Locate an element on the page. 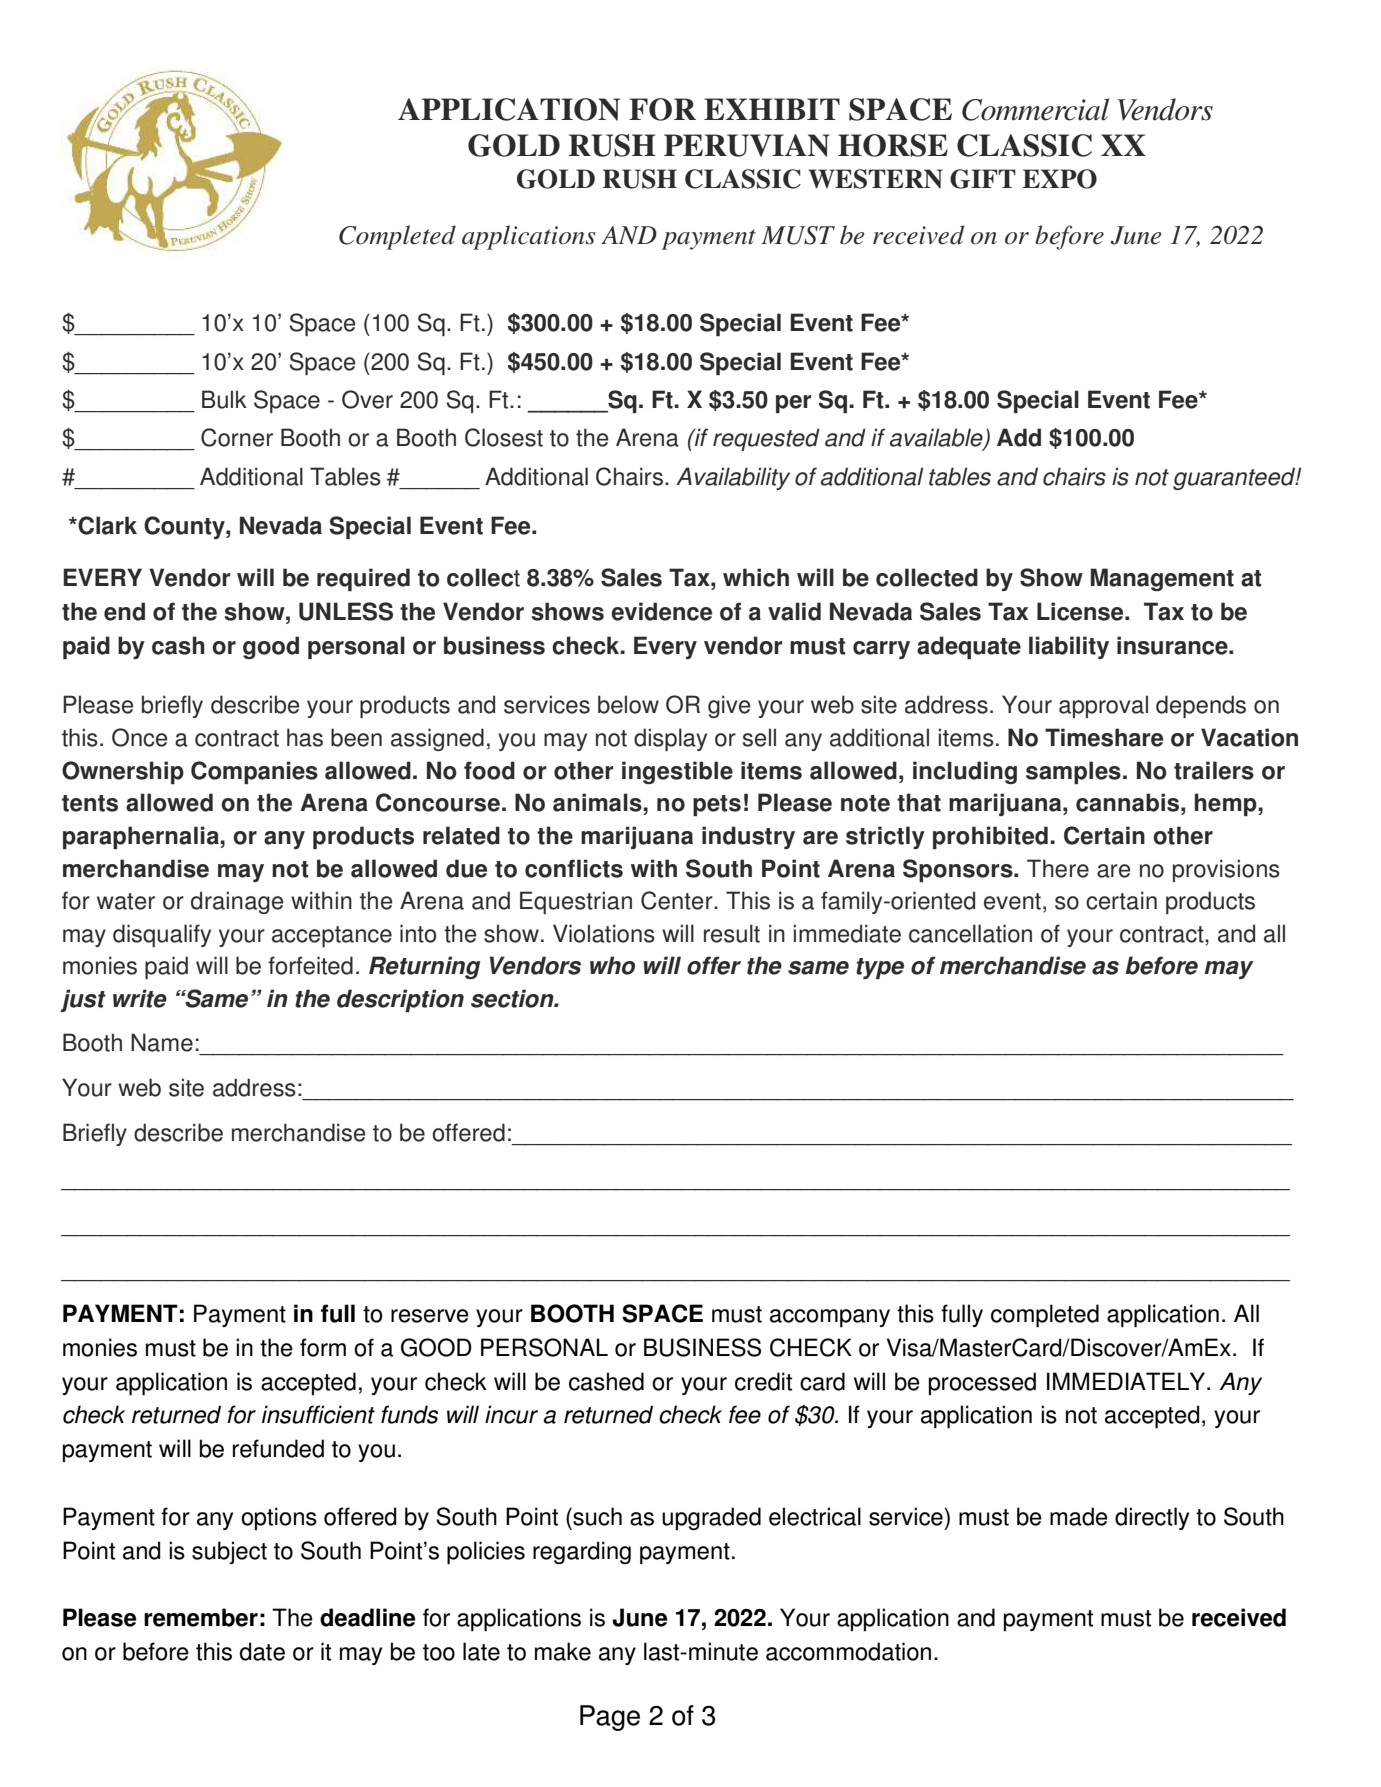  EXPO is located at coordinates (1060, 179).
